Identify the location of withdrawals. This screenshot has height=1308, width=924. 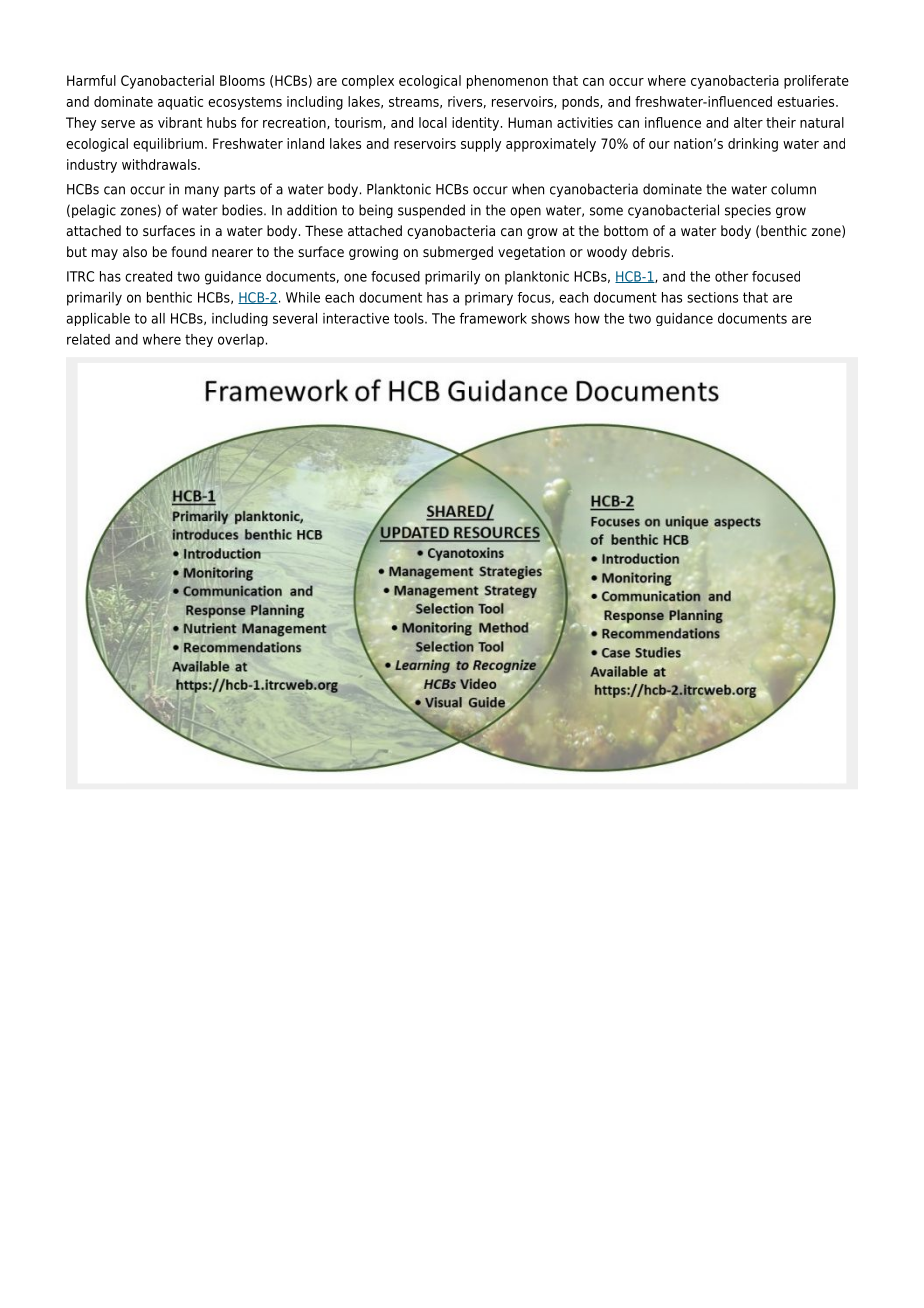
(160, 164).
